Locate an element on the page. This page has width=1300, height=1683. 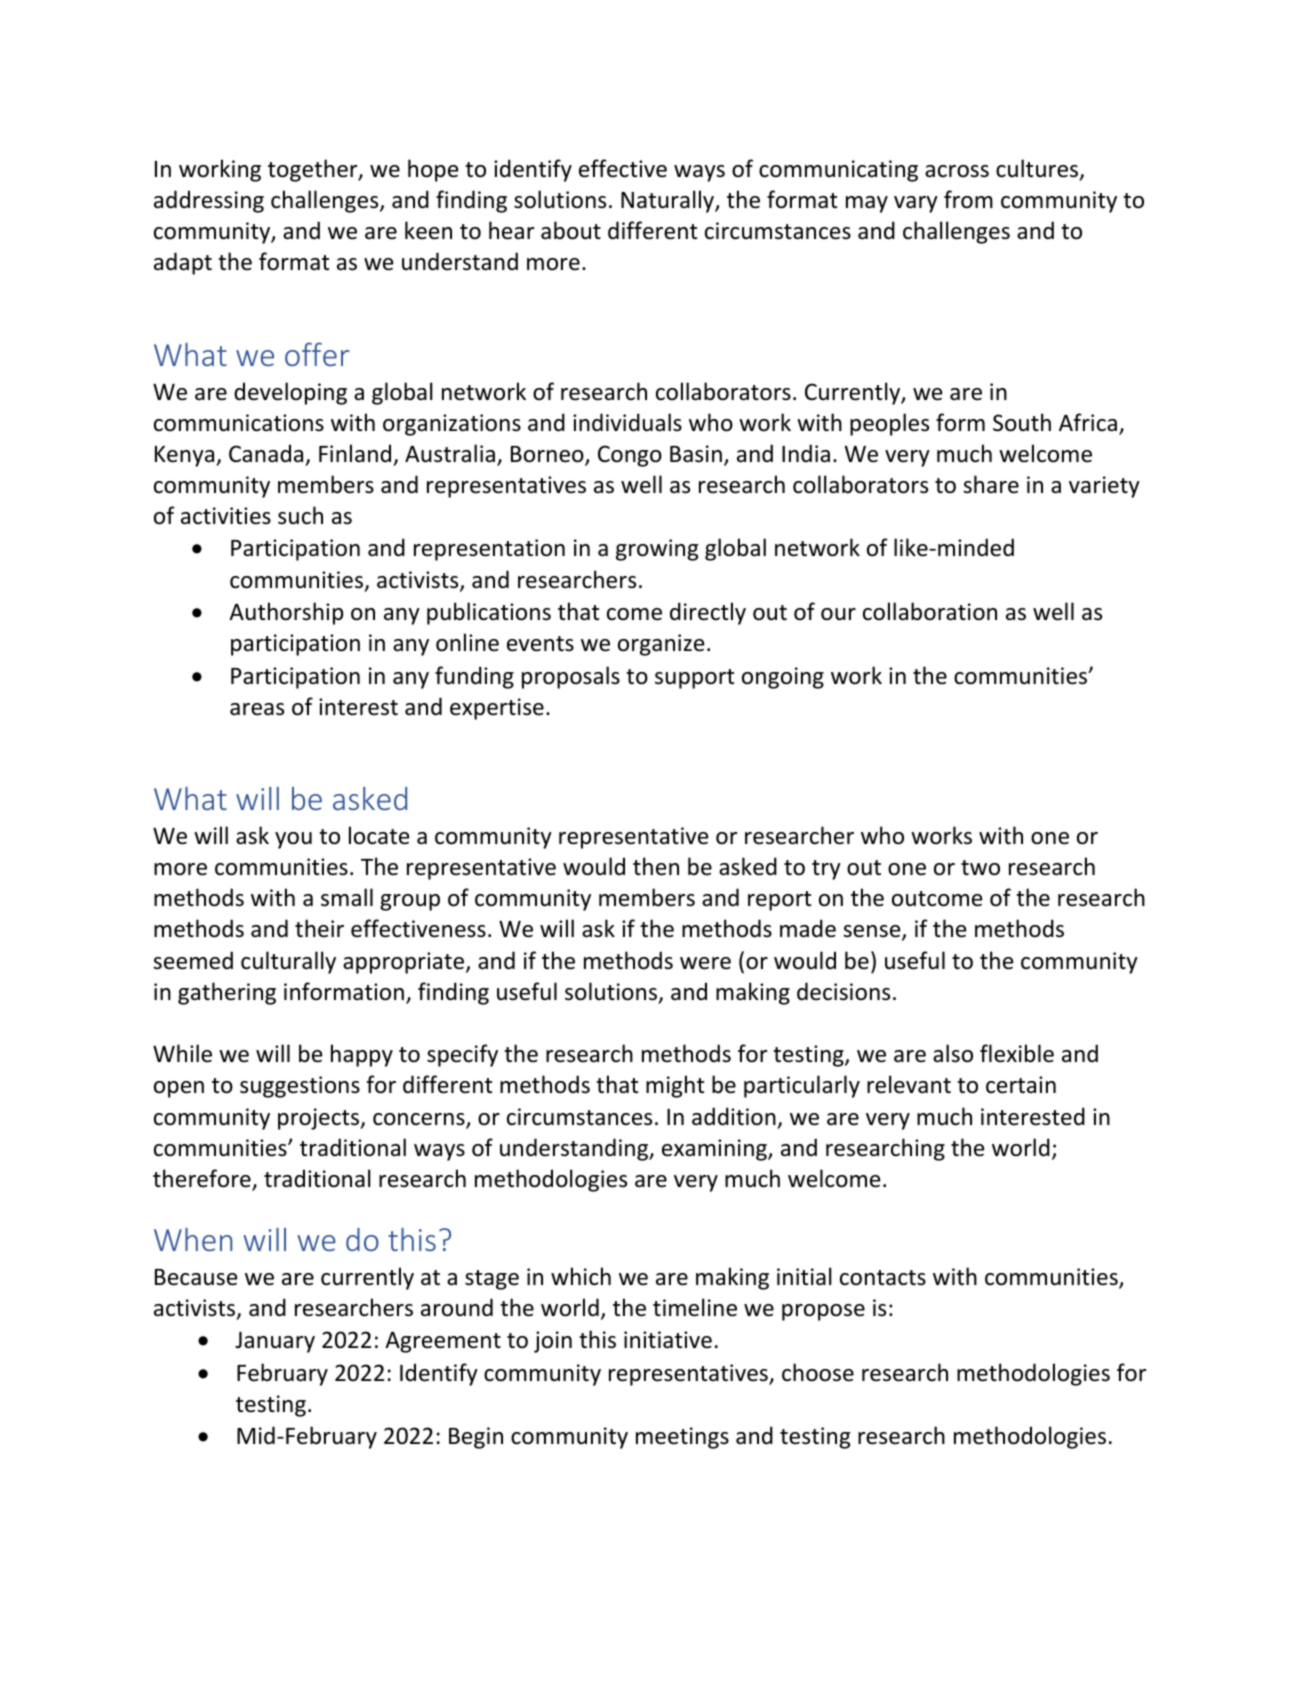
meetings is located at coordinates (682, 1438).
